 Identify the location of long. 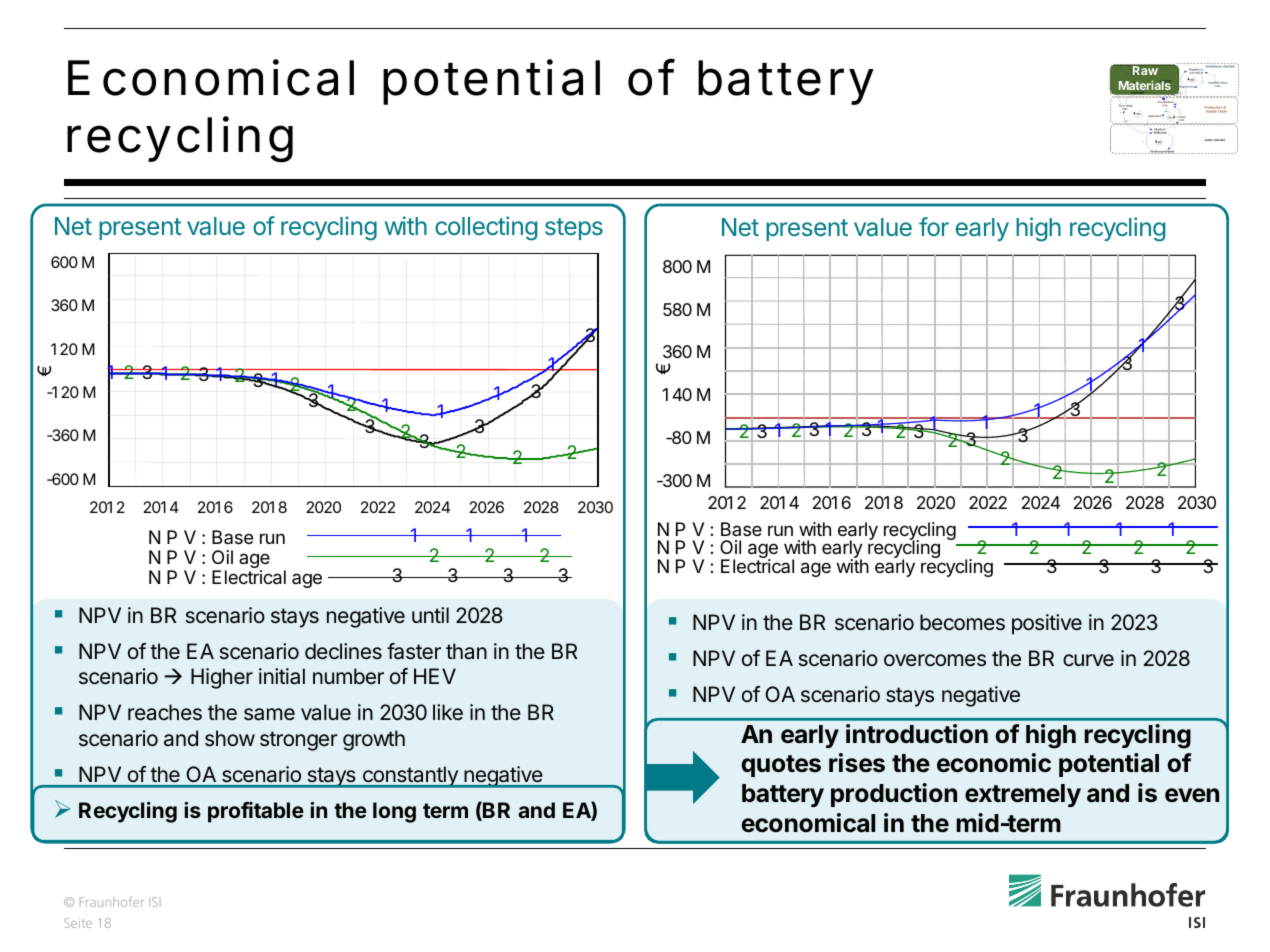
(394, 812).
